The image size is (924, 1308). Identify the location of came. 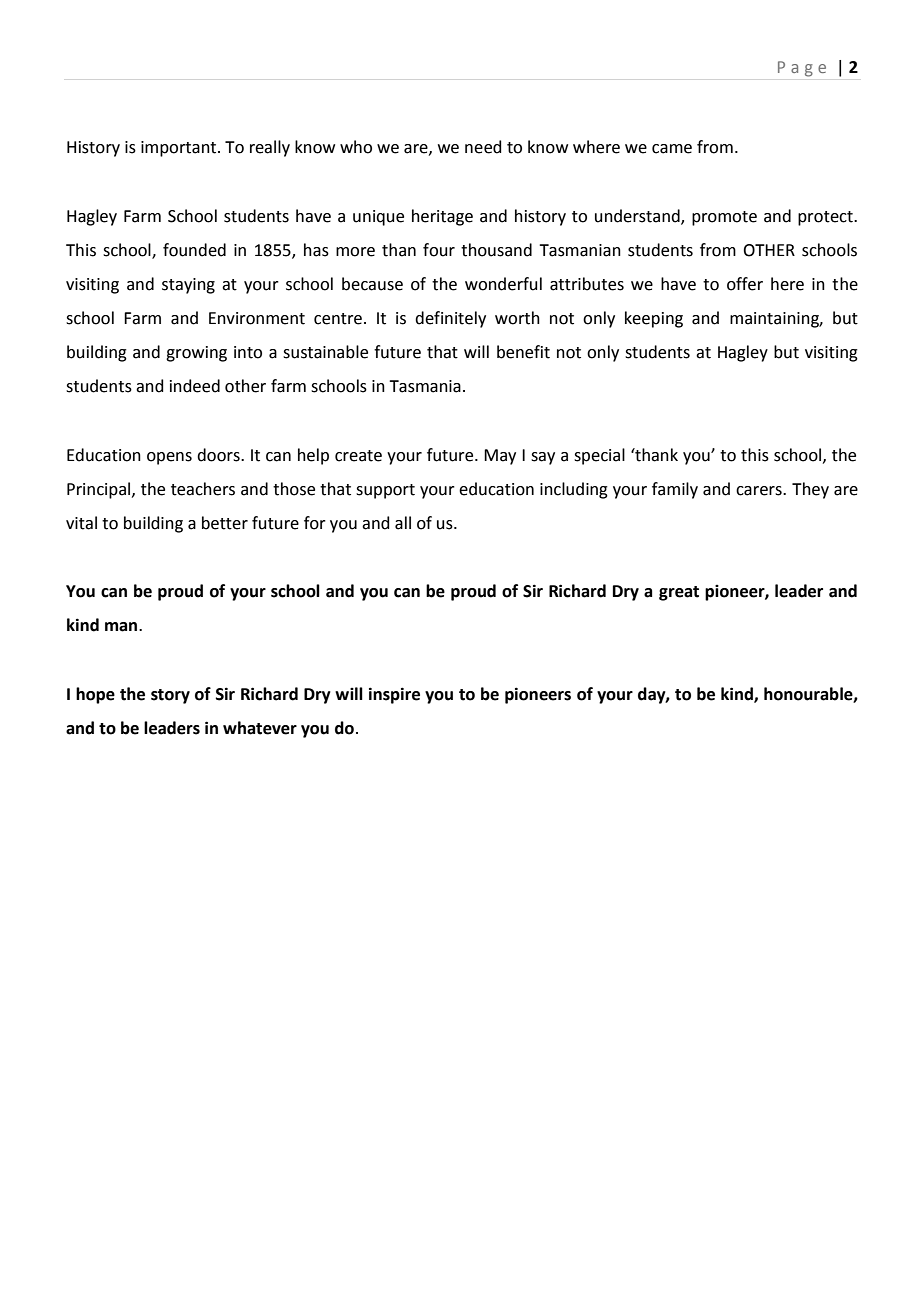
(672, 149).
